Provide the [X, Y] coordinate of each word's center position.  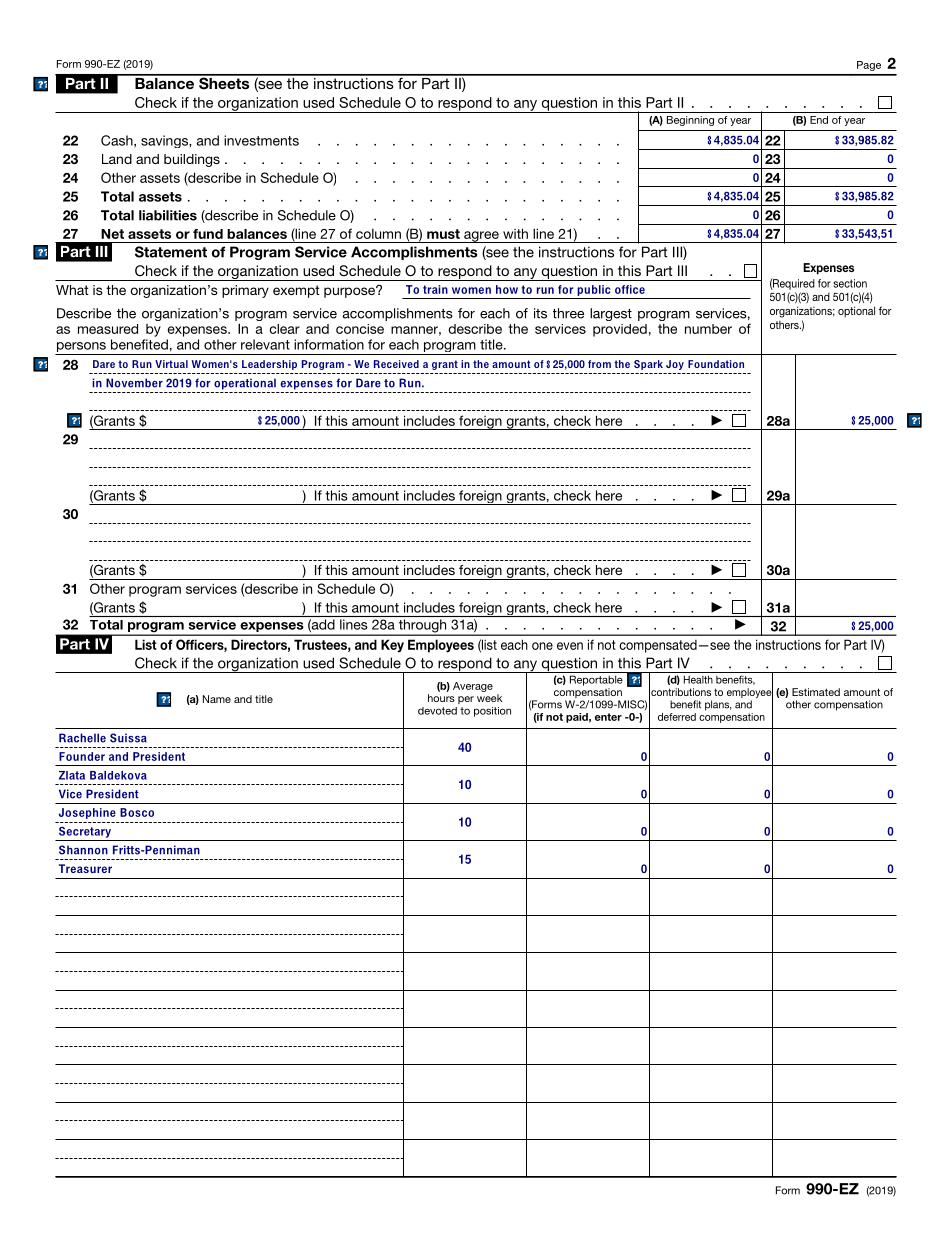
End [819, 120]
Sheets [224, 82]
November [134, 383]
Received [396, 364]
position [492, 712]
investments [261, 140]
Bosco [137, 812]
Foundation [716, 364]
